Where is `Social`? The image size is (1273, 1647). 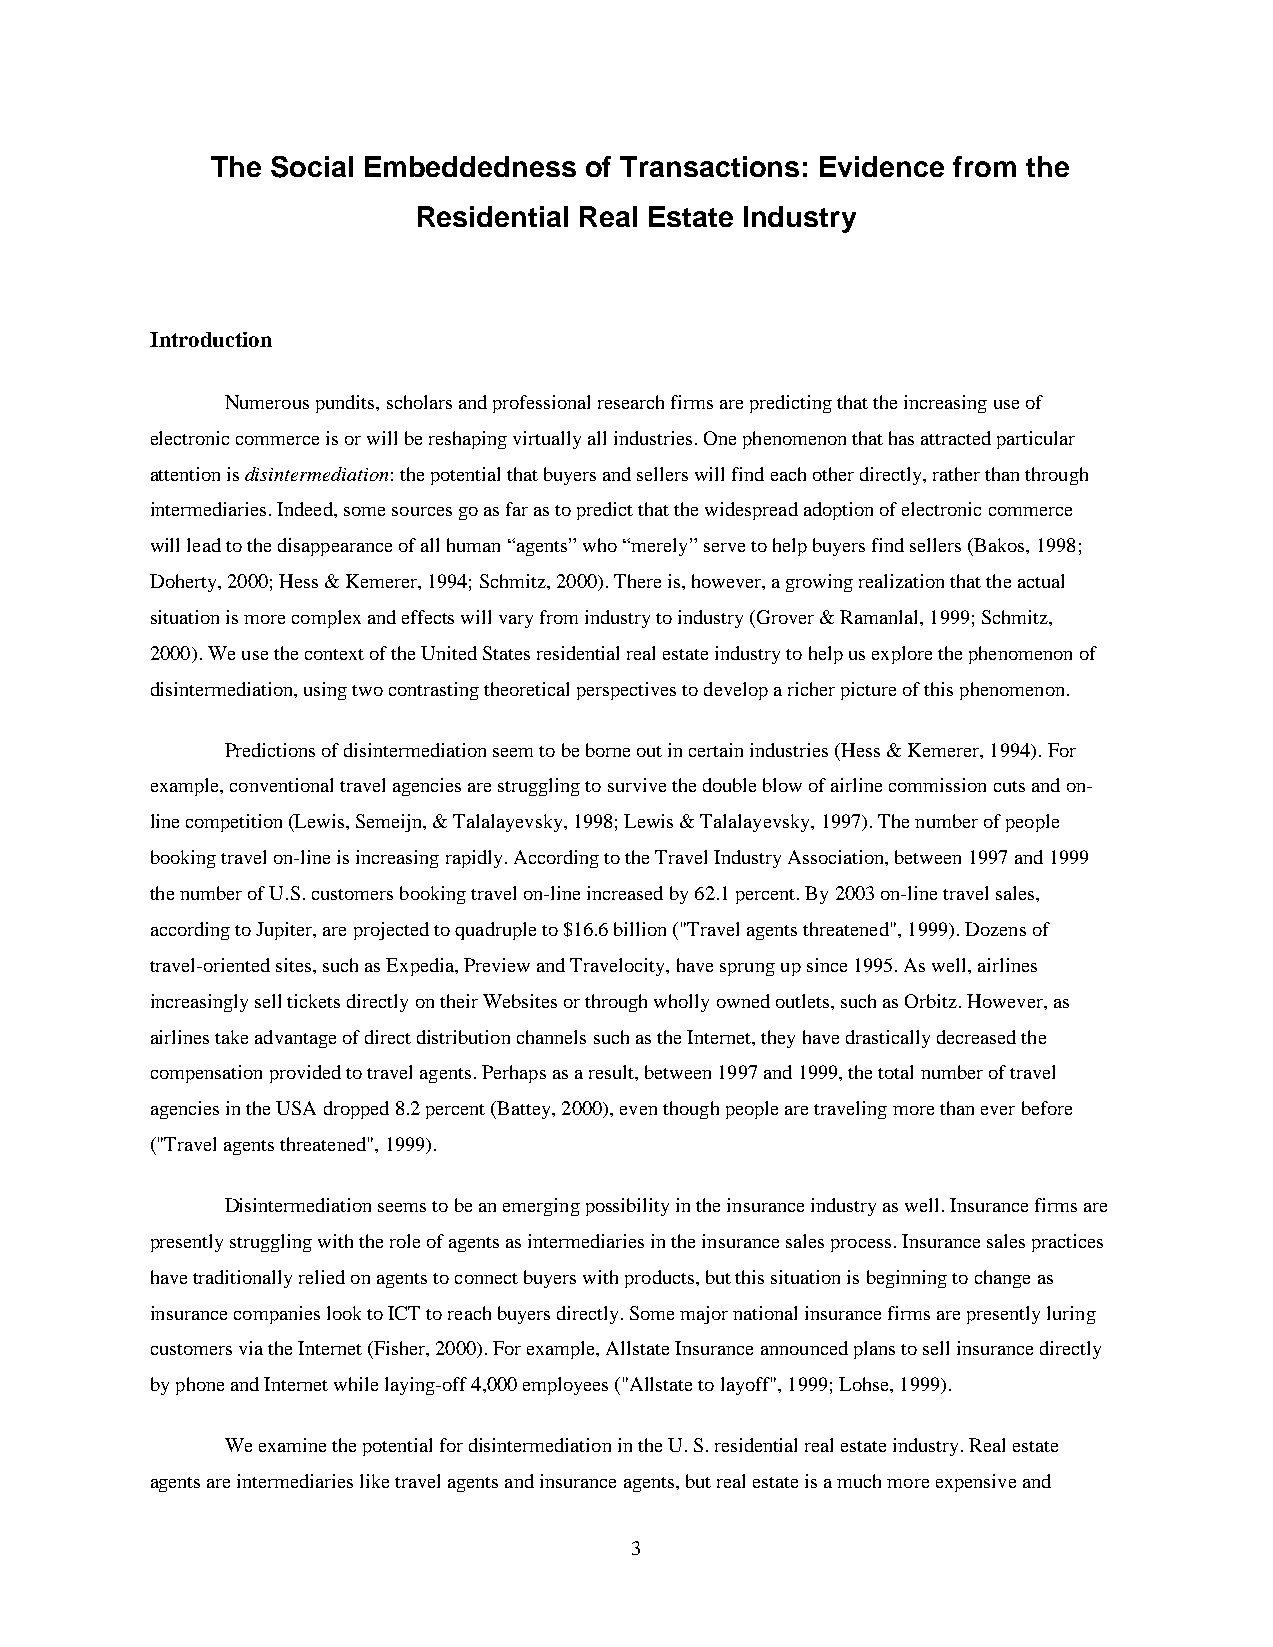
Social is located at coordinates (312, 167).
